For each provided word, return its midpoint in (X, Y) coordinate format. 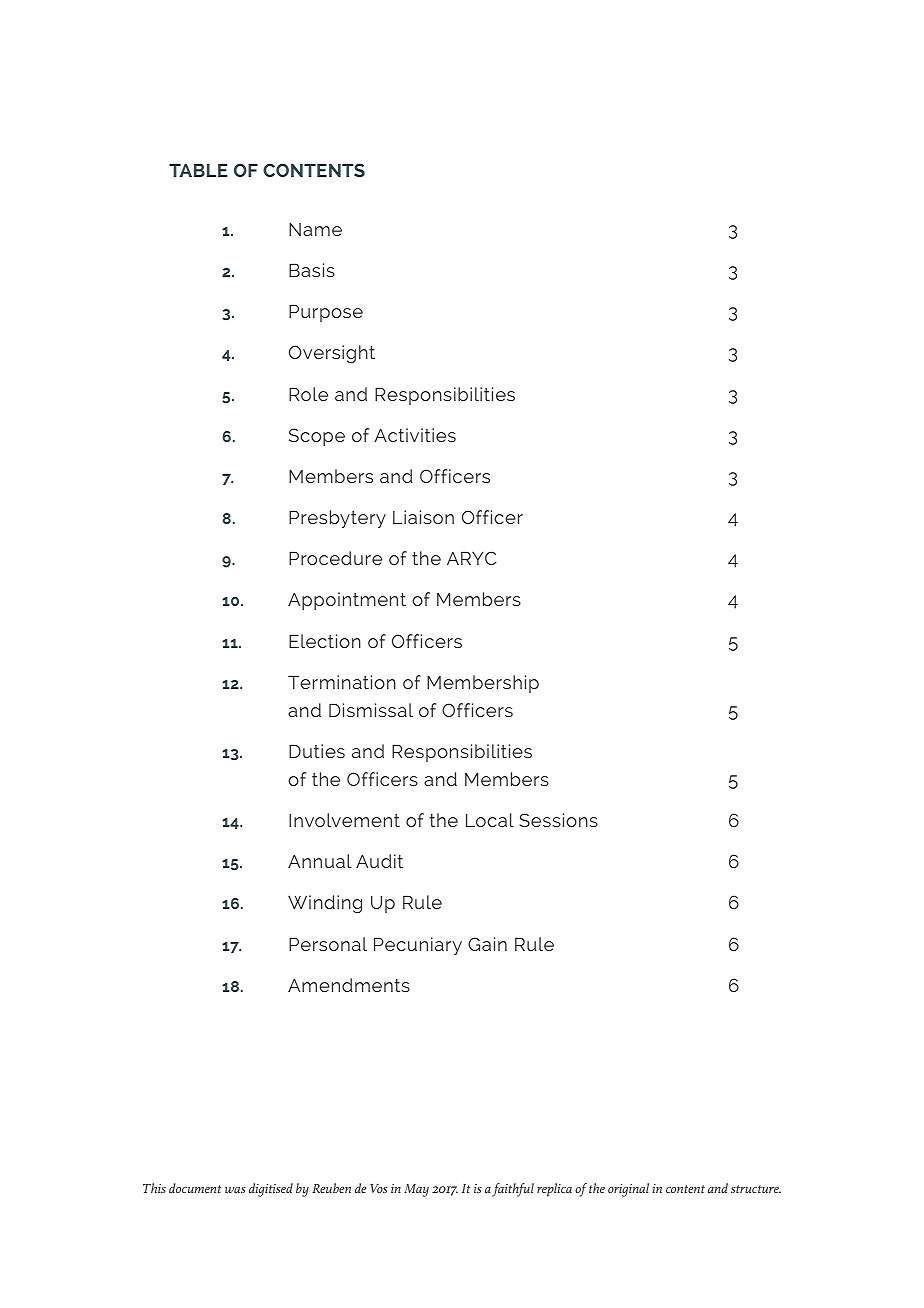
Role (308, 394)
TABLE (198, 170)
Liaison (423, 517)
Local (490, 820)
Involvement (344, 820)
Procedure (335, 558)
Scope (317, 437)
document (195, 1188)
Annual (319, 861)
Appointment (347, 601)
